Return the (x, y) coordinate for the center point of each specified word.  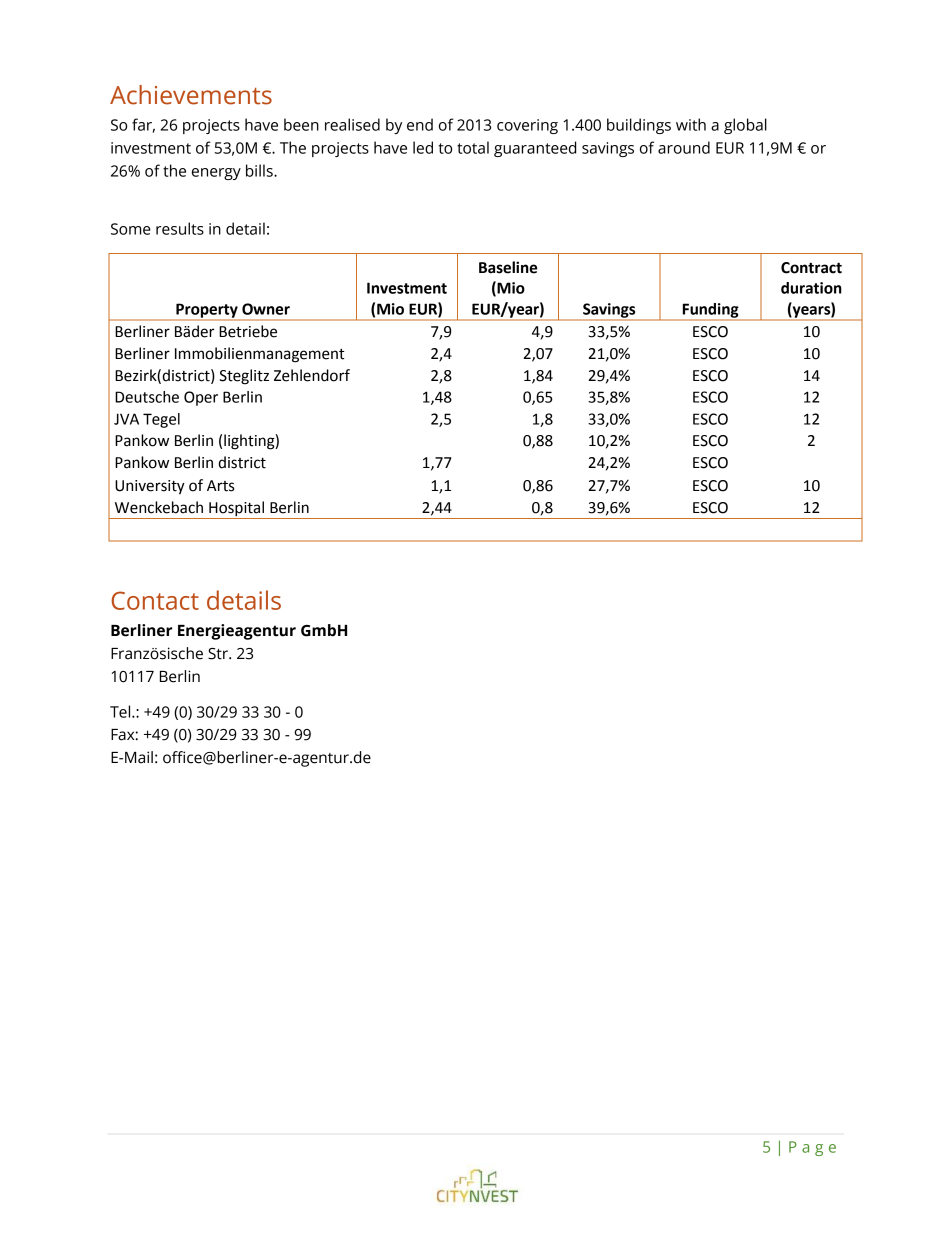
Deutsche (147, 397)
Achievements (191, 95)
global (745, 126)
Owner (266, 309)
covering (527, 126)
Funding (711, 311)
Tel (121, 711)
